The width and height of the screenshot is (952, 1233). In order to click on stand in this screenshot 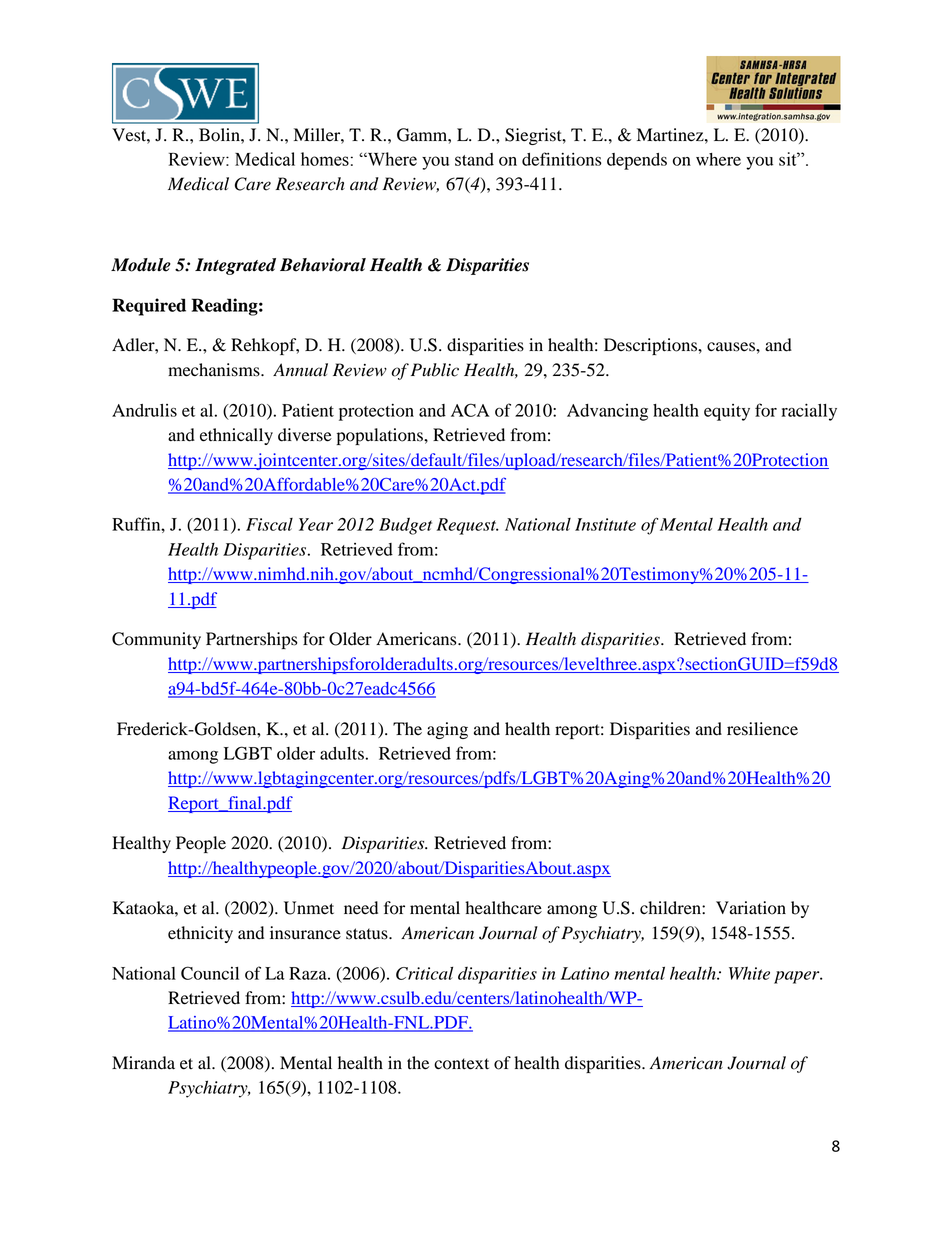, I will do `click(474, 159)`.
